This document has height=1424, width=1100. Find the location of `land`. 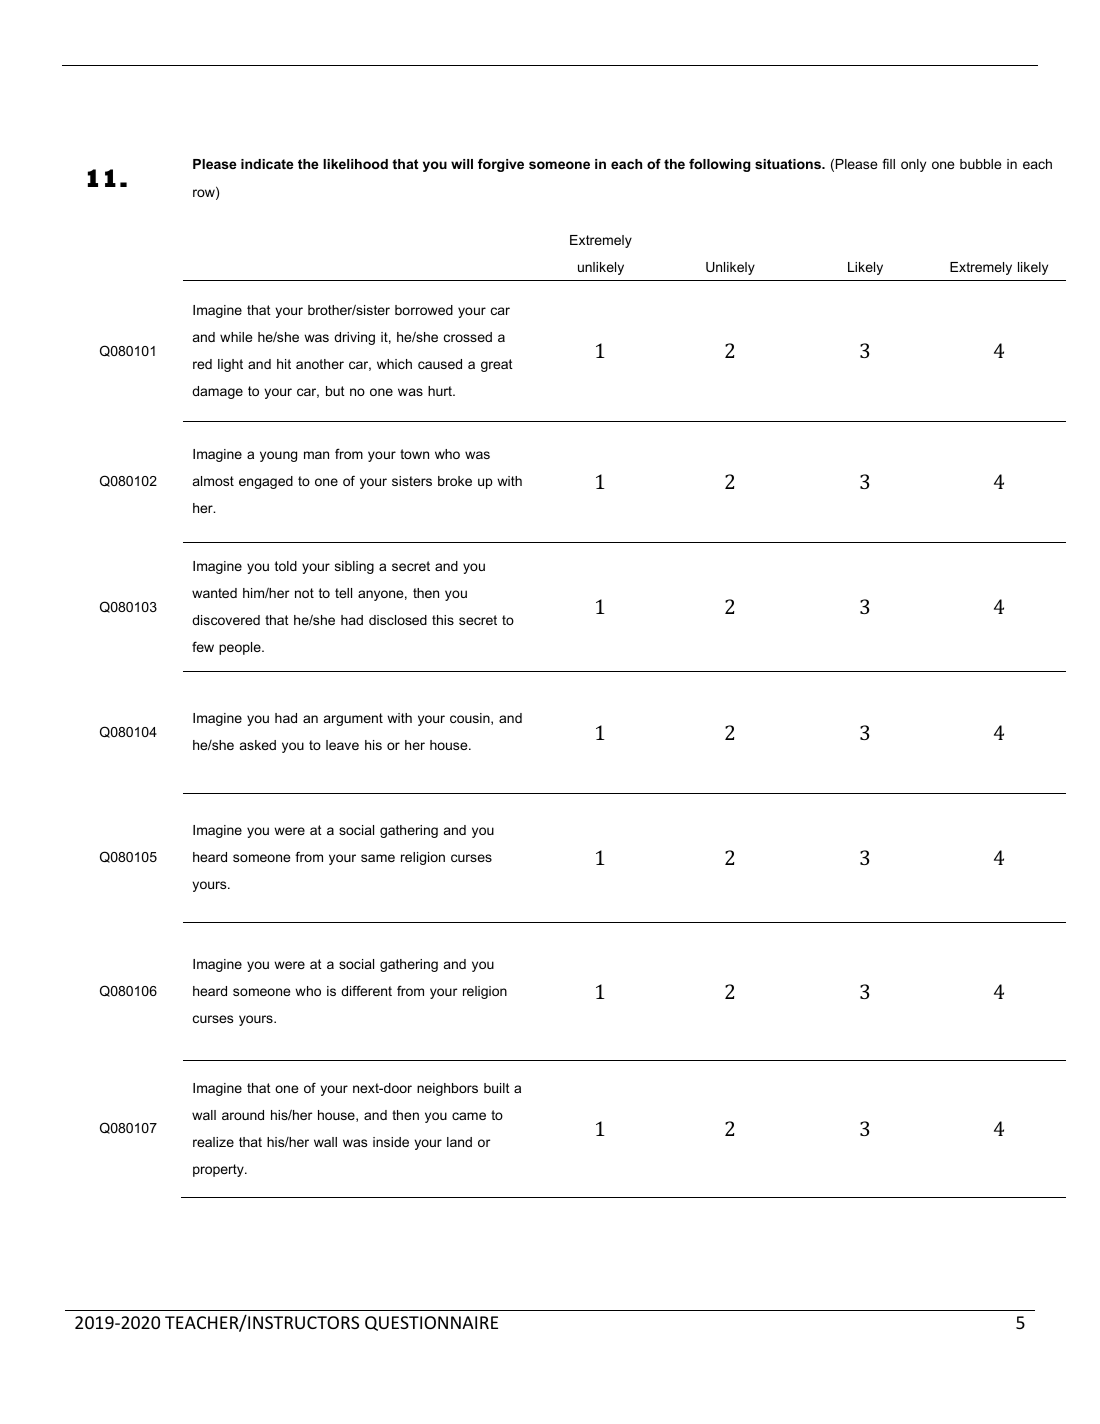

land is located at coordinates (459, 1142).
